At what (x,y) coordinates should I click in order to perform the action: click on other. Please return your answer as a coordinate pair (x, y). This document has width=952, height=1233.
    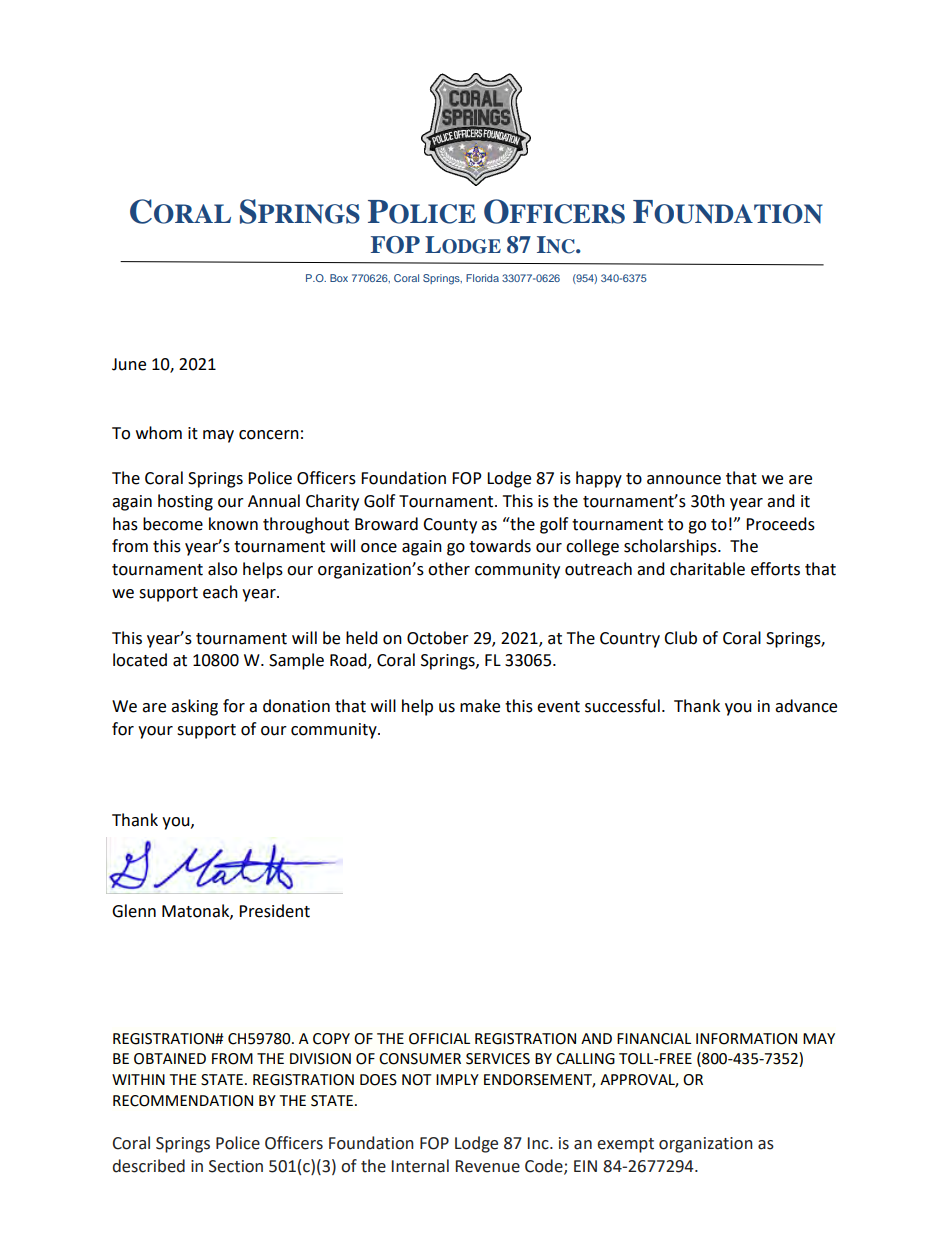
    Looking at the image, I should click on (449, 569).
